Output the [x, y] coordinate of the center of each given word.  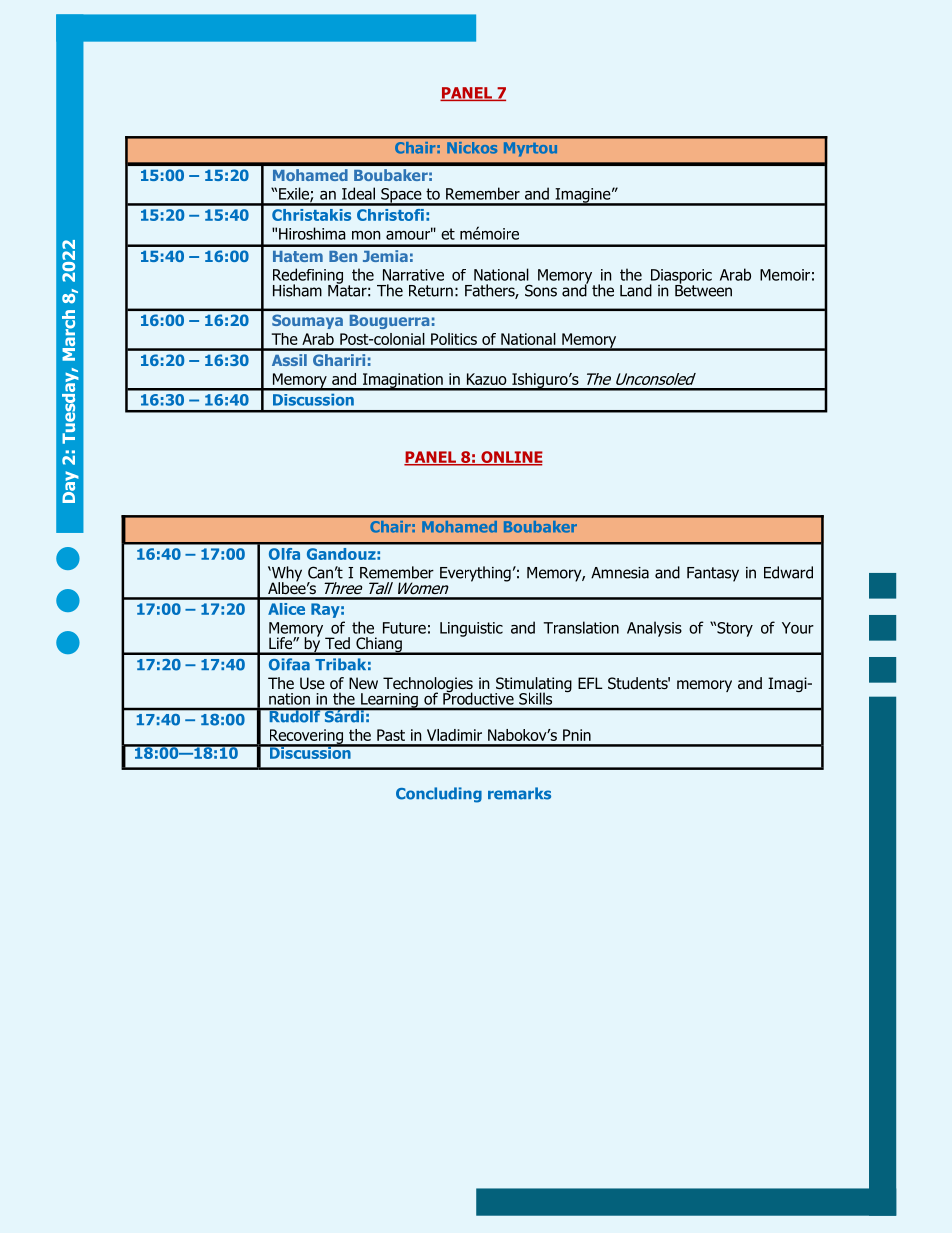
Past [391, 735]
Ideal [358, 193]
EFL [590, 683]
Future [404, 628]
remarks [519, 793]
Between [703, 289]
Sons [541, 290]
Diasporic [681, 277]
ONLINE [511, 458]
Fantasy [713, 574]
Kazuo [487, 379]
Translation [581, 627]
